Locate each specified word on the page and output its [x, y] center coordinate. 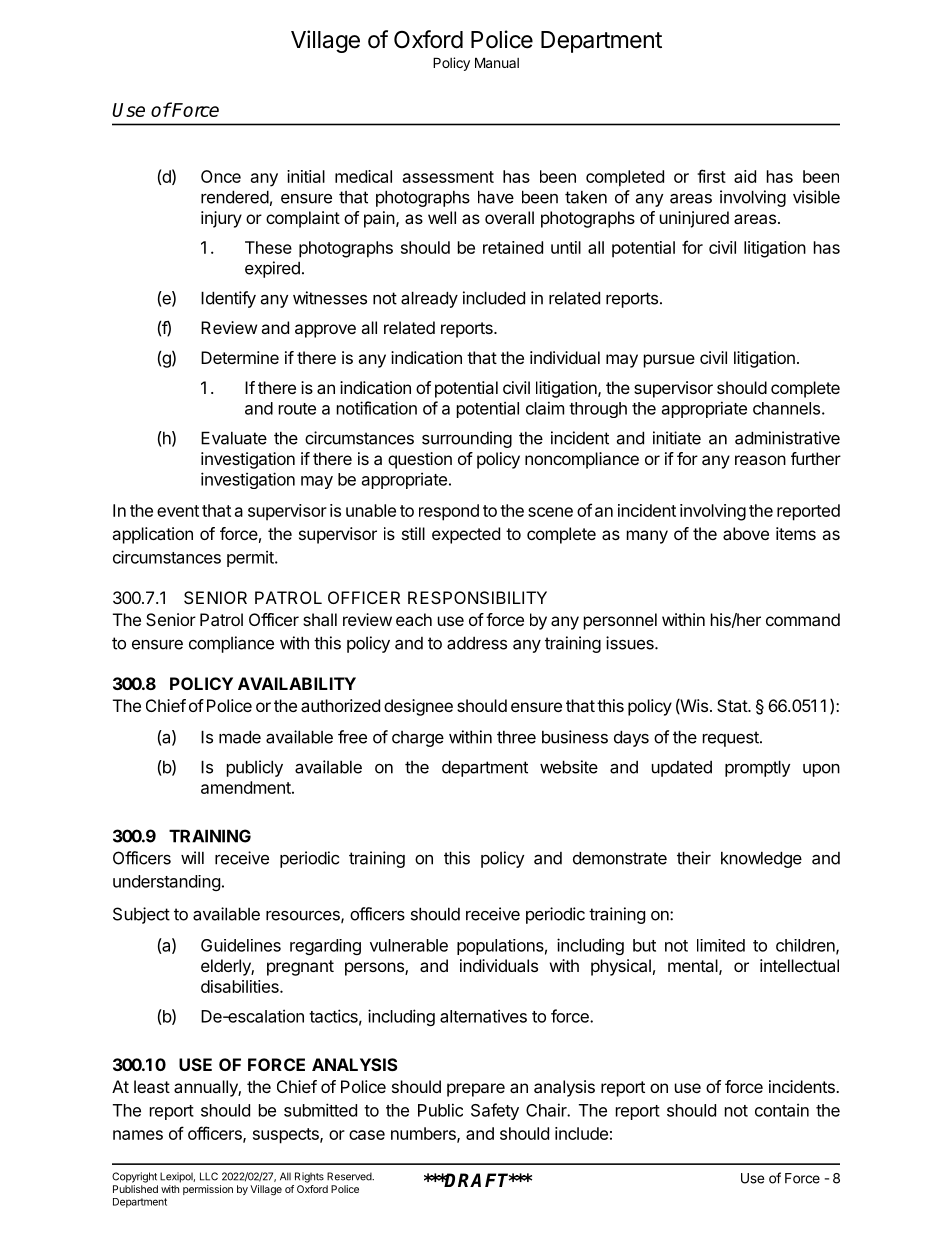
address [477, 643]
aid [745, 176]
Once [221, 176]
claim [545, 408]
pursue [669, 361]
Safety [495, 1111]
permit [251, 558]
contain [782, 1110]
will [192, 857]
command [803, 619]
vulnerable [409, 945]
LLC [209, 1176]
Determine [240, 357]
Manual [497, 62]
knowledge [761, 859]
